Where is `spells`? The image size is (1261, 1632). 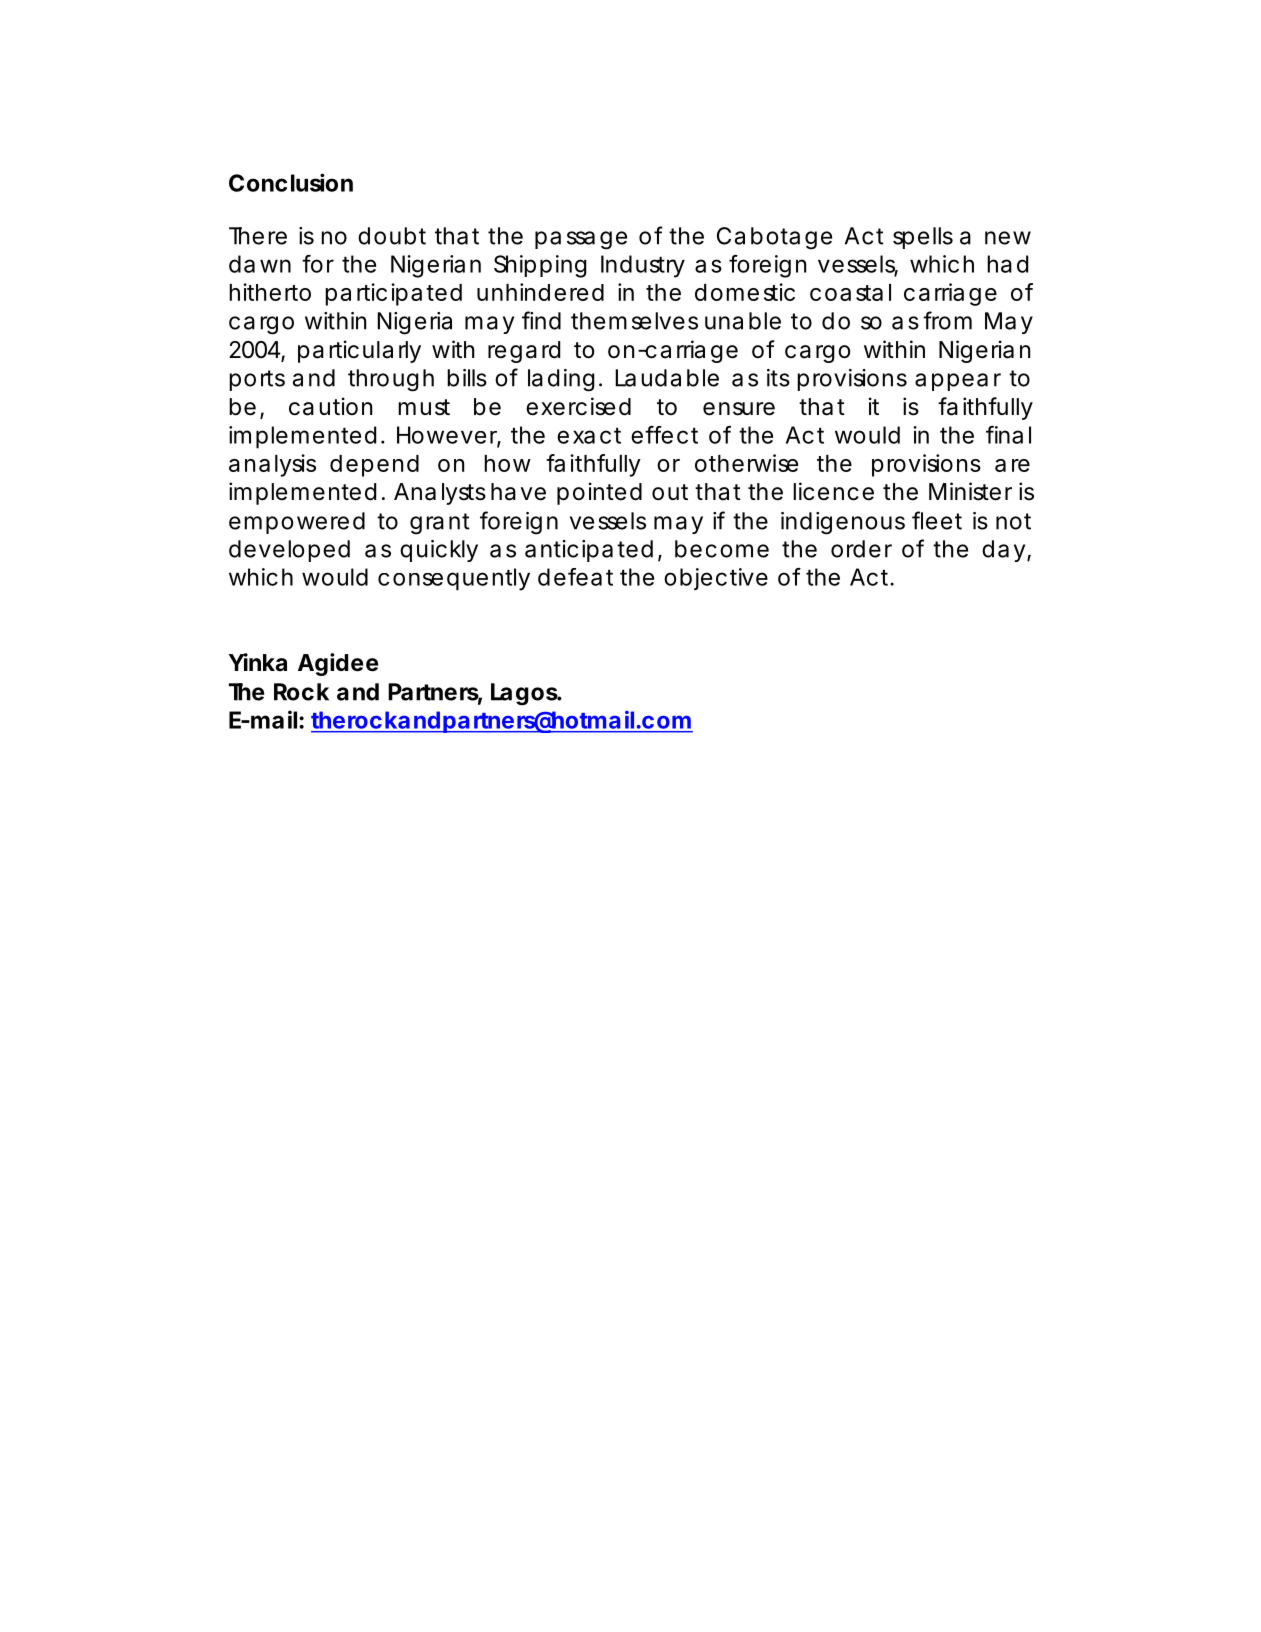
spells is located at coordinates (923, 238).
